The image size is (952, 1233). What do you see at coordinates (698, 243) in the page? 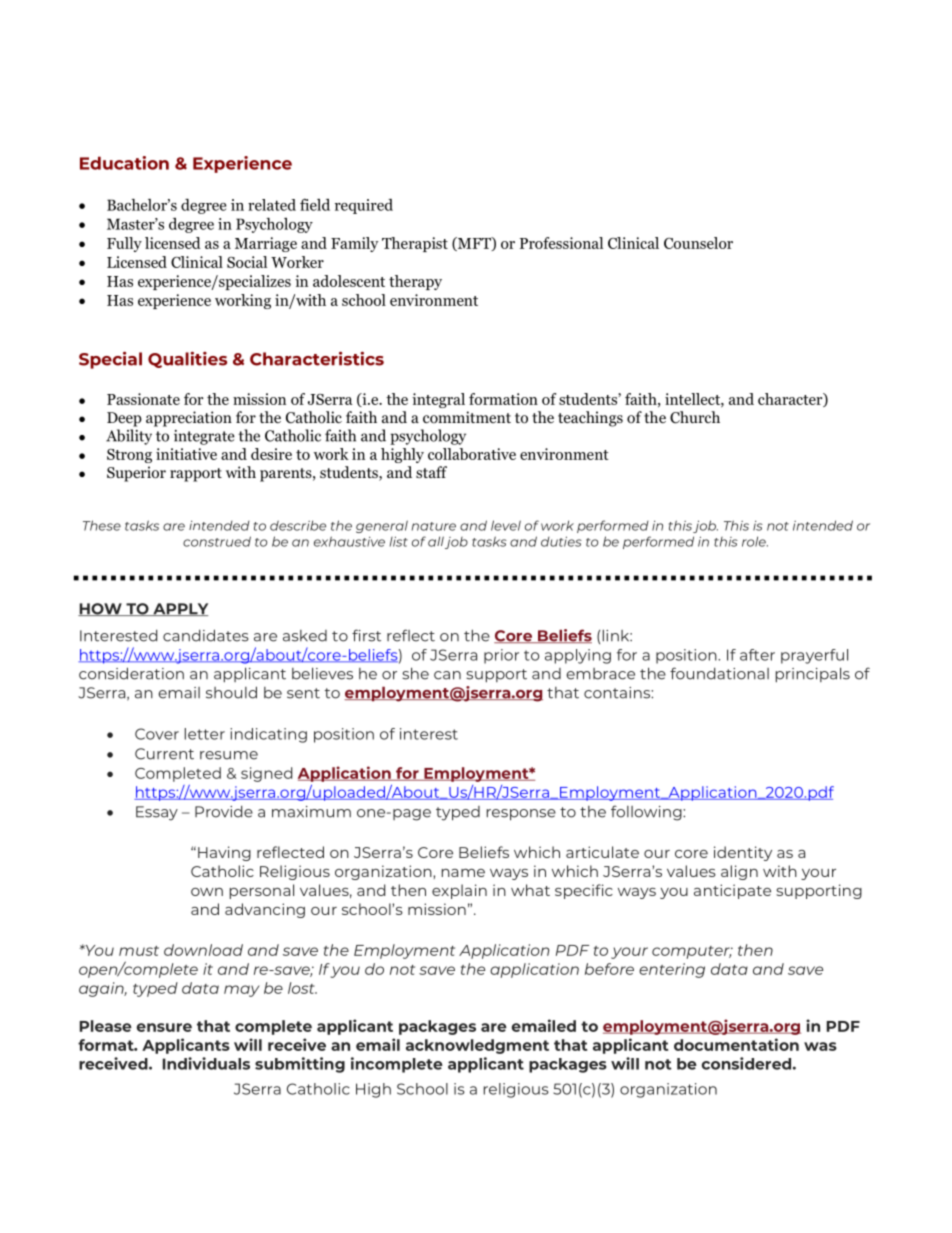
I see `Counselor` at bounding box center [698, 243].
